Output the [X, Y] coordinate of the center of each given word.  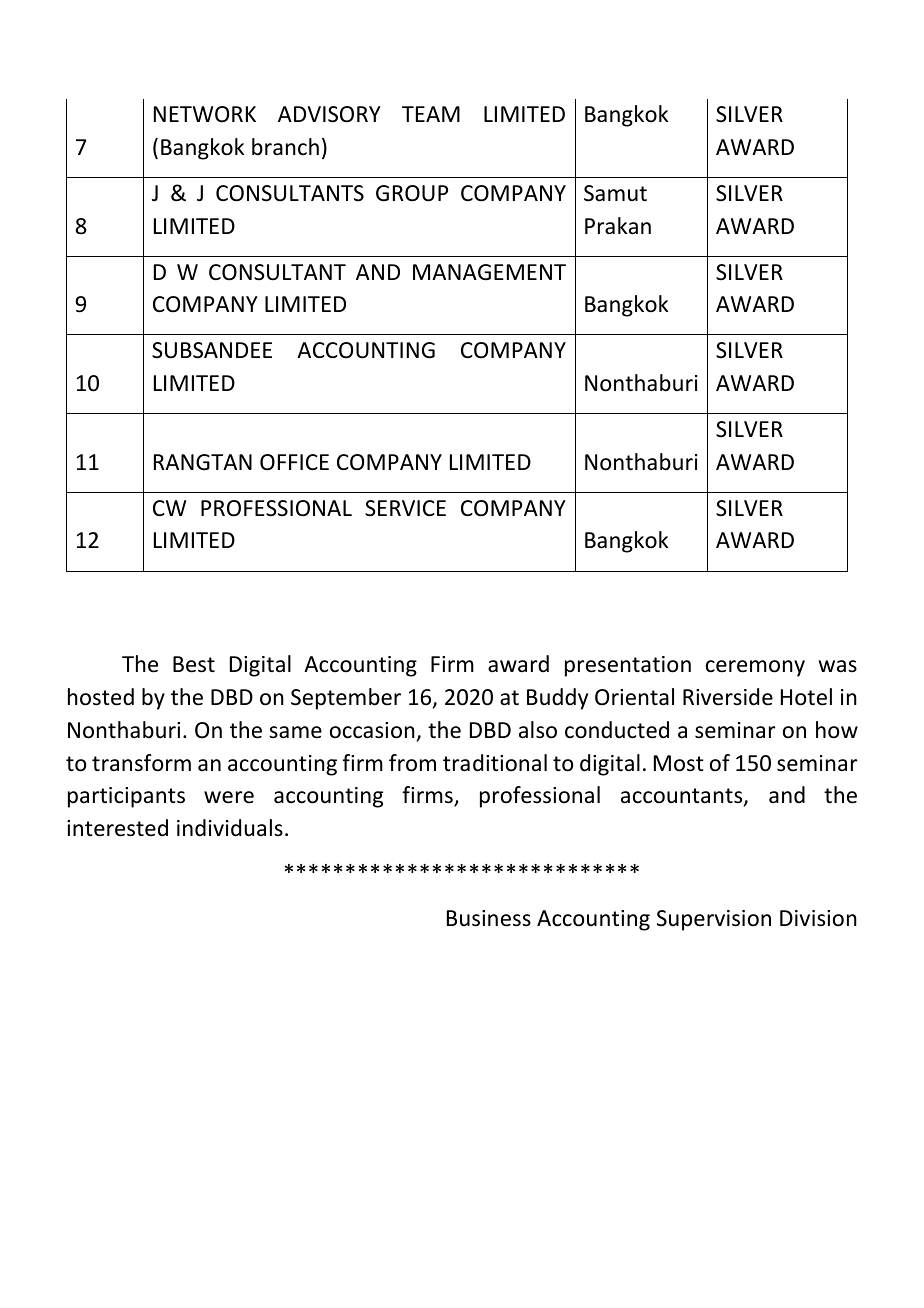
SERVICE [405, 508]
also [538, 730]
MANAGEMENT [489, 272]
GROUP [412, 193]
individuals [230, 828]
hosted [101, 697]
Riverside [728, 697]
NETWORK [205, 114]
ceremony [755, 668]
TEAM [431, 114]
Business [489, 918]
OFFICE [294, 462]
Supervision [714, 920]
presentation [628, 666]
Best [194, 664]
